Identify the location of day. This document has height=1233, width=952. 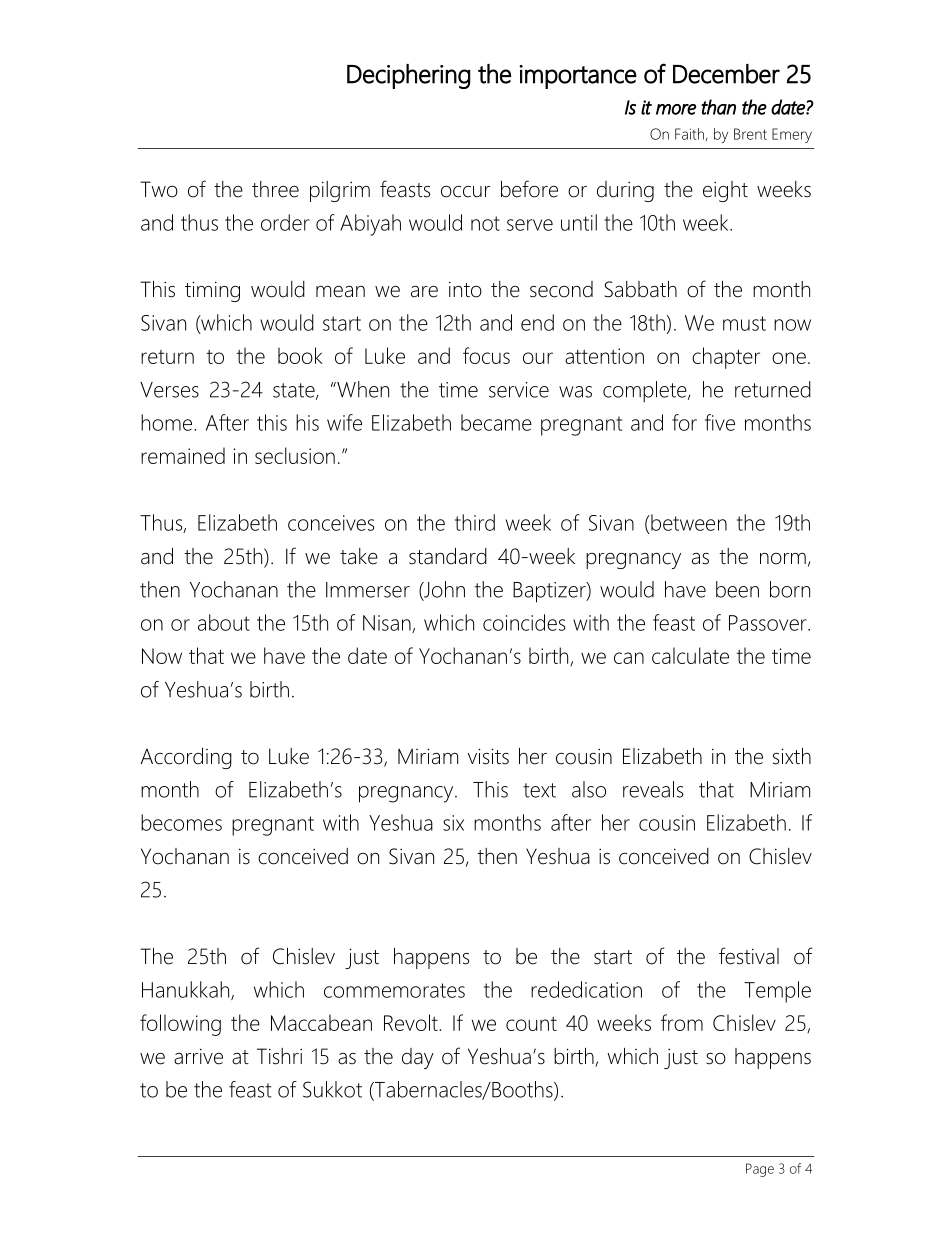
(418, 1058).
